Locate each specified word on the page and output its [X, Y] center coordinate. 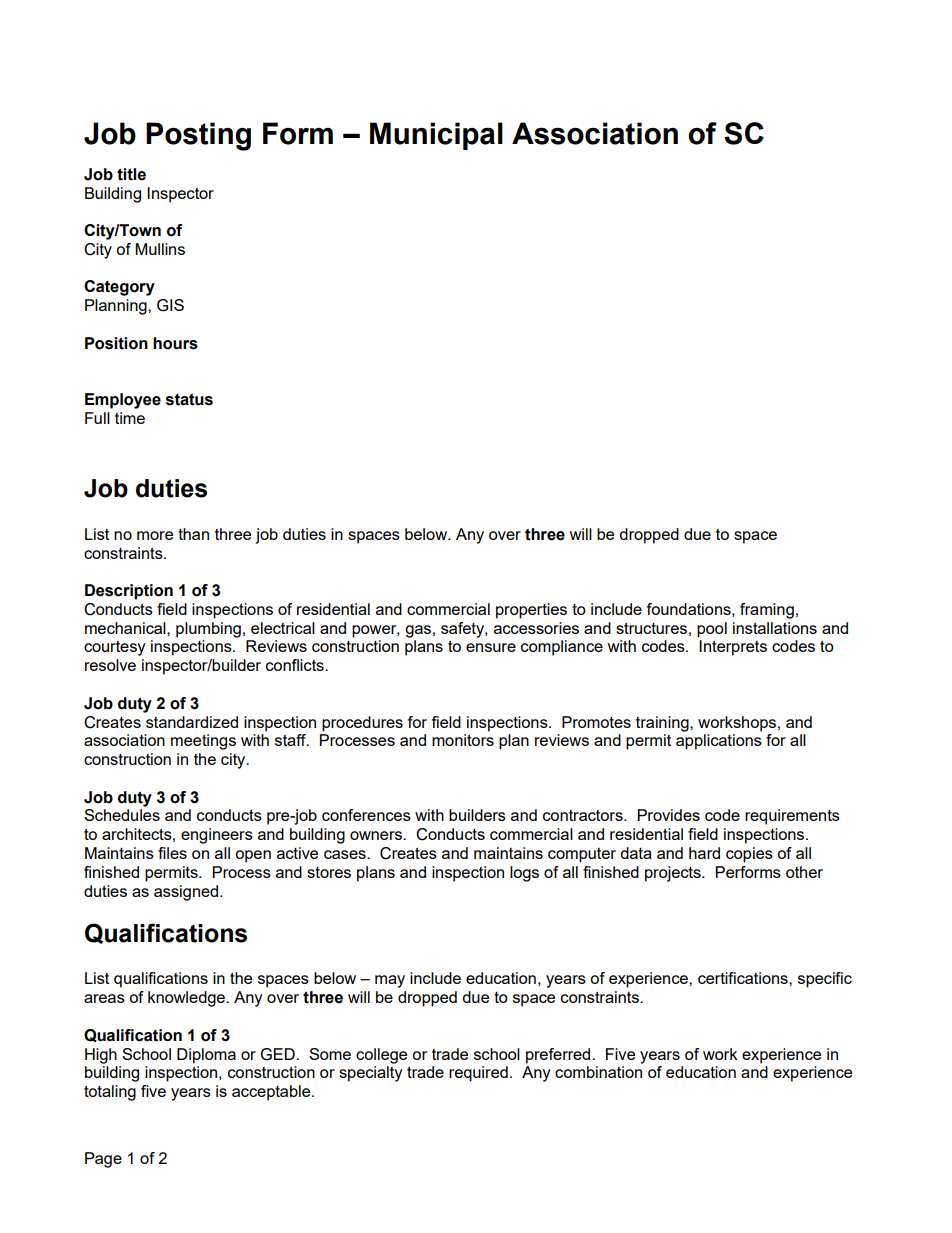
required [478, 1074]
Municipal [436, 136]
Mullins [160, 249]
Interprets [733, 648]
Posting [198, 136]
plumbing [208, 630]
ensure [491, 647]
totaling [110, 1093]
